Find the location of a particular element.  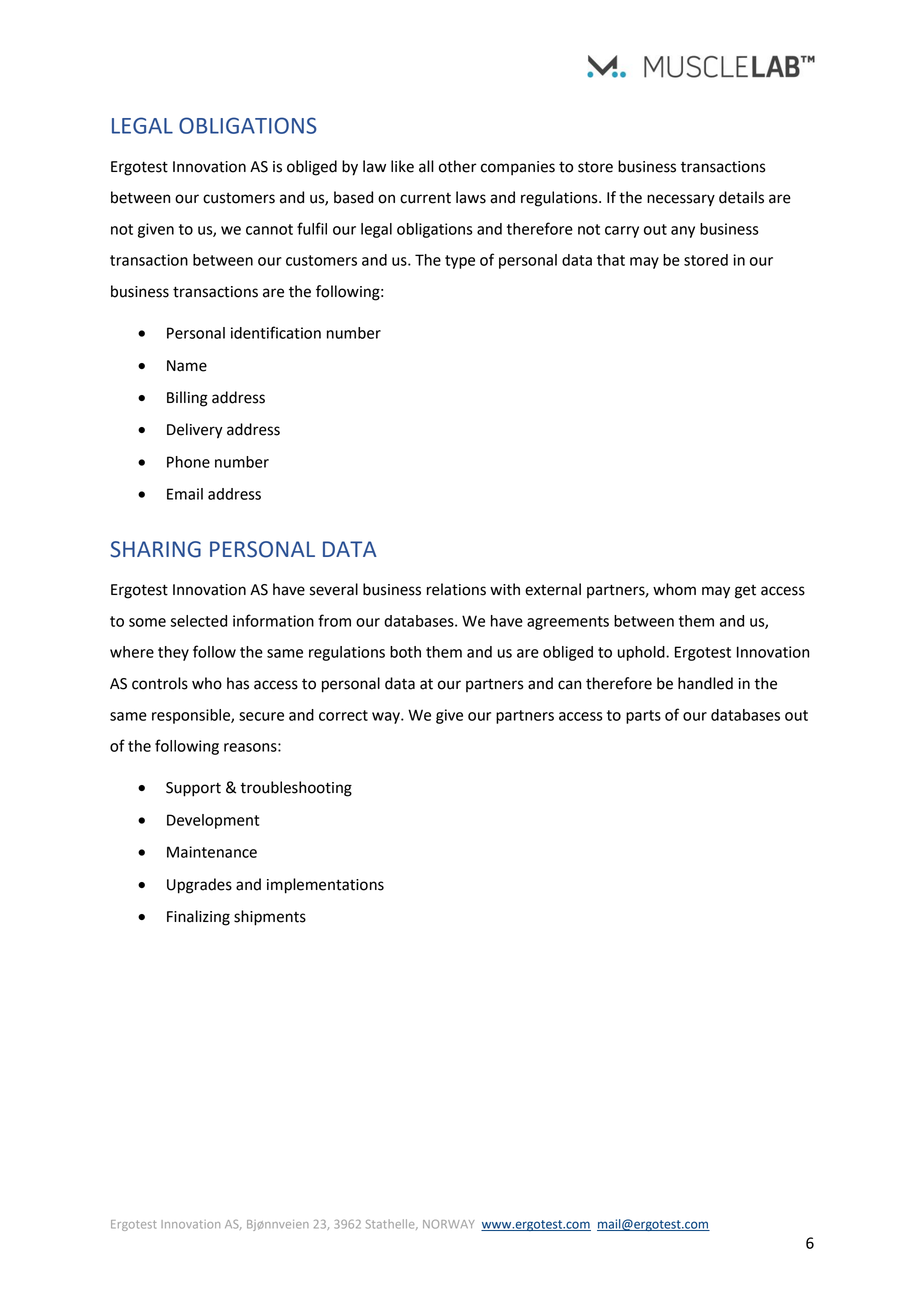

current is located at coordinates (425, 198).
